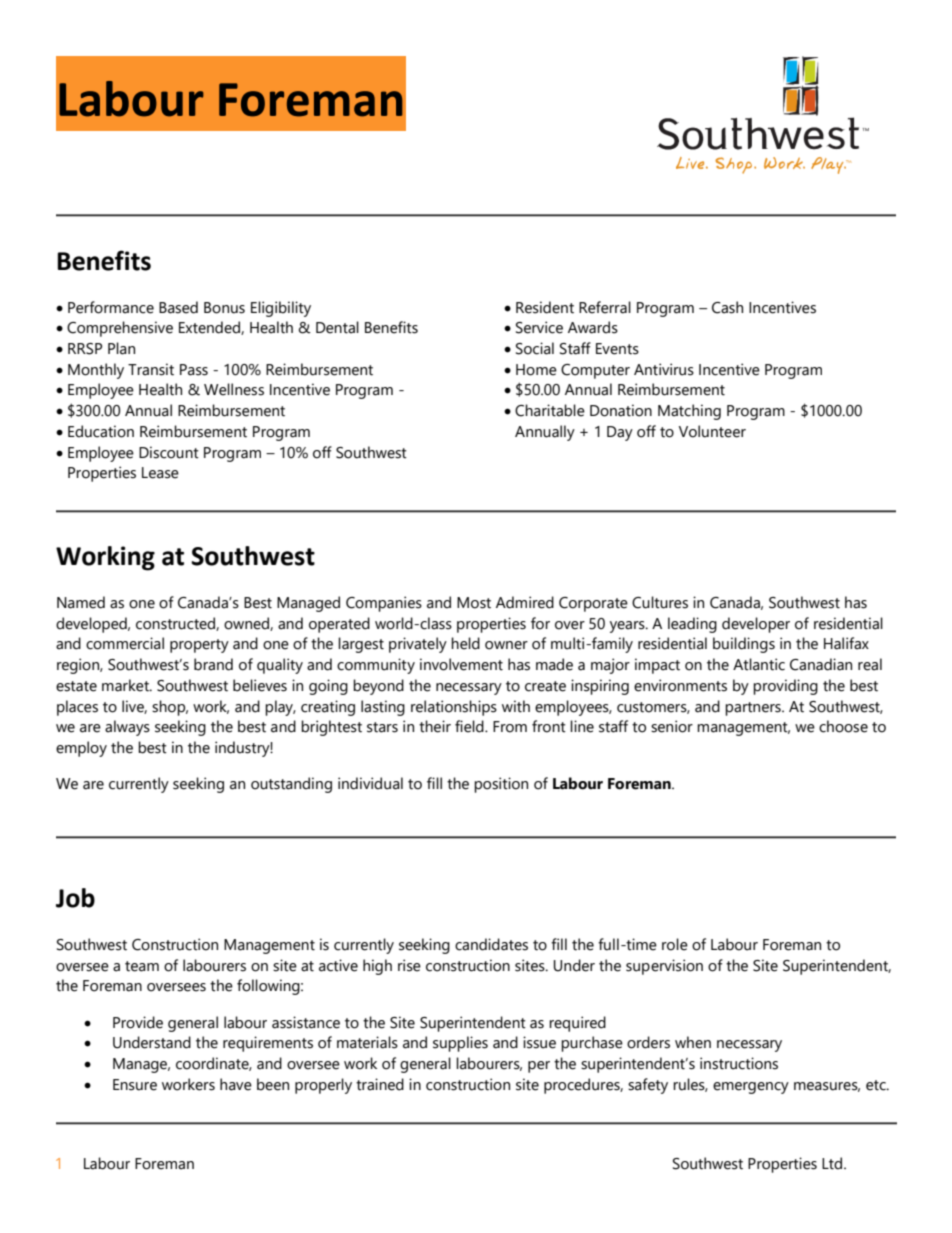 This screenshot has width=952, height=1233. I want to click on Ensure, so click(135, 1085).
